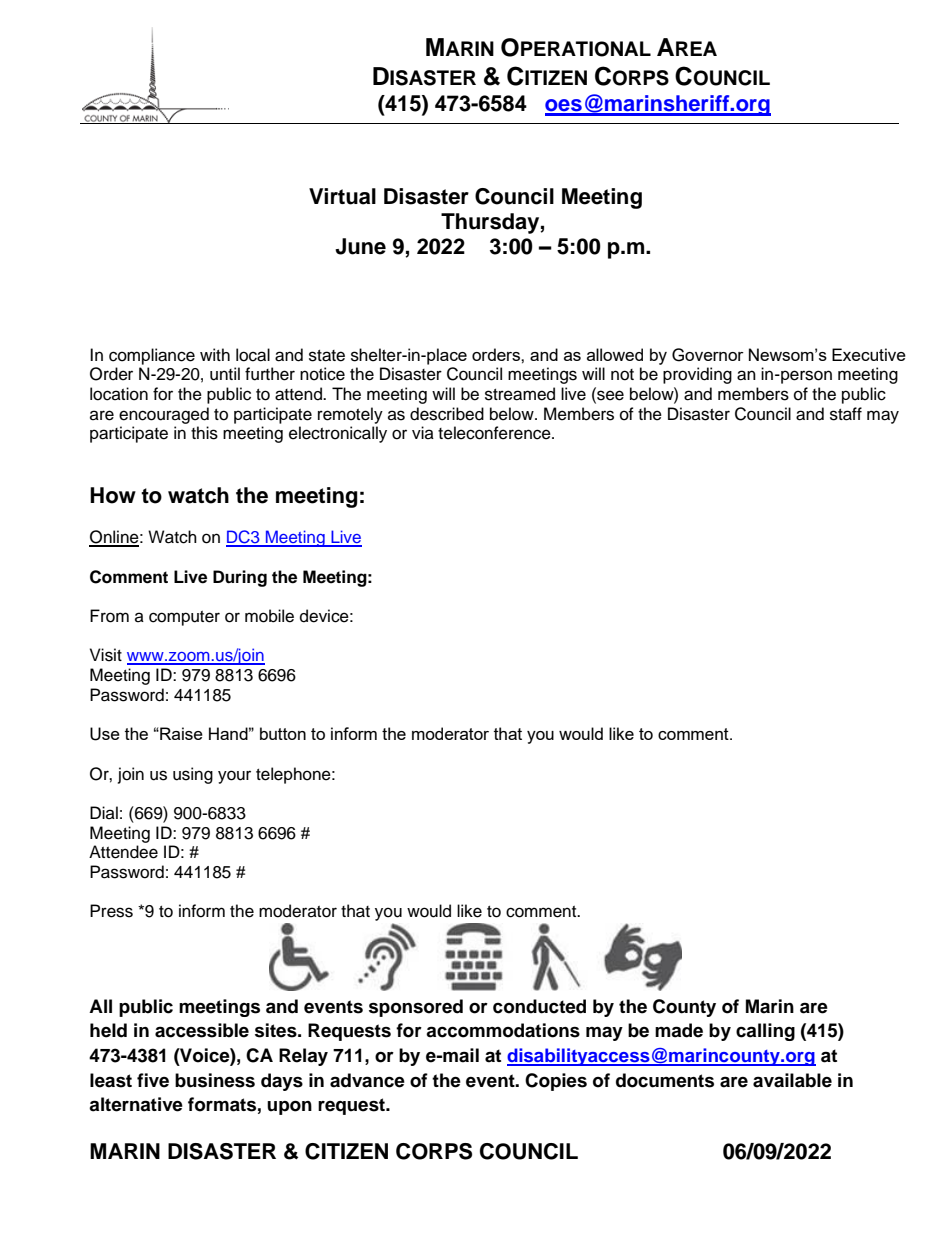 The height and width of the screenshot is (1233, 952). I want to click on available, so click(792, 1080).
